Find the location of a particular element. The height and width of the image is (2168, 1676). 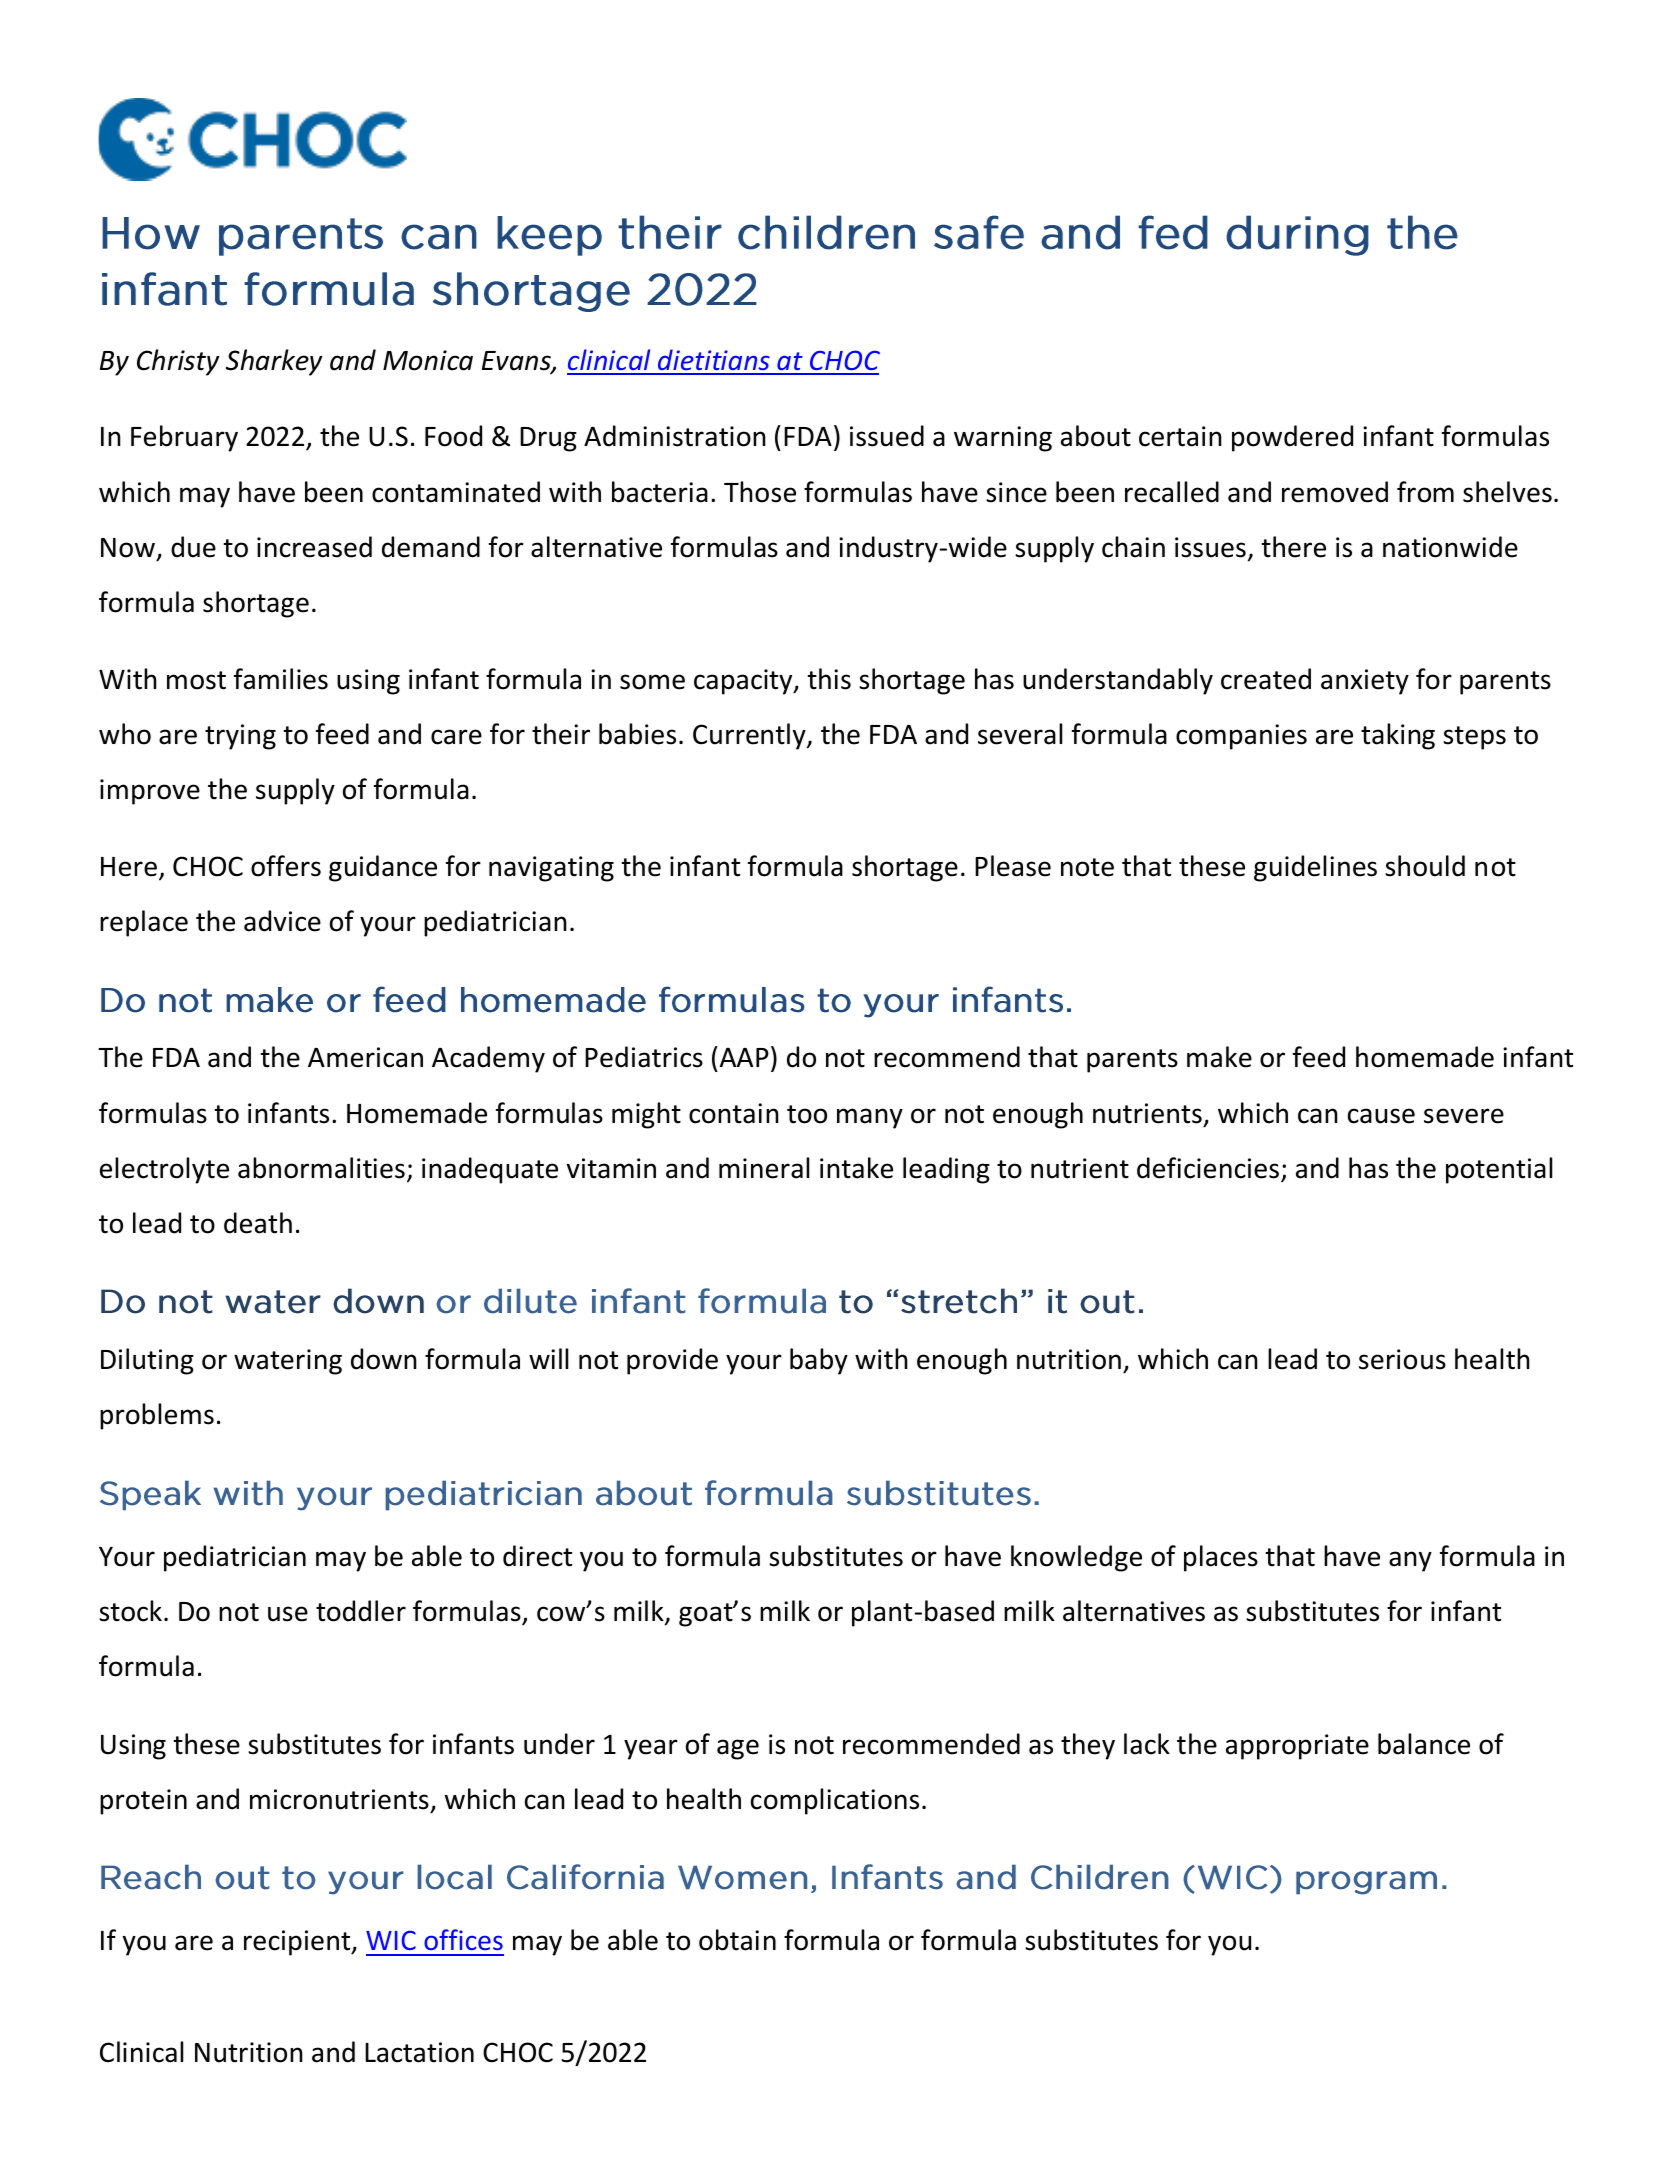

advice is located at coordinates (282, 921).
